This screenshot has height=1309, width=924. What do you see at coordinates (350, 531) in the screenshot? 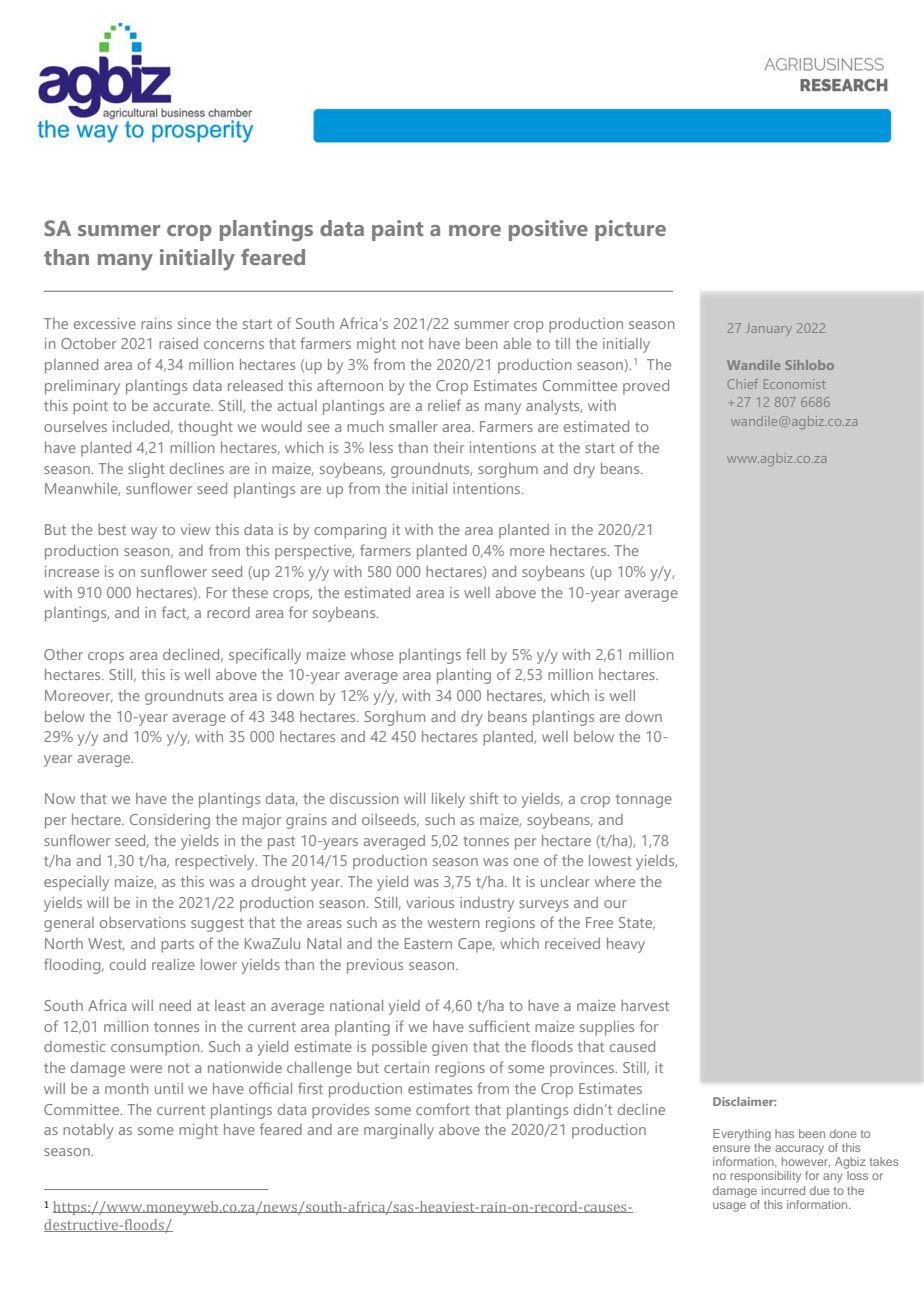
I see `comparing` at bounding box center [350, 531].
